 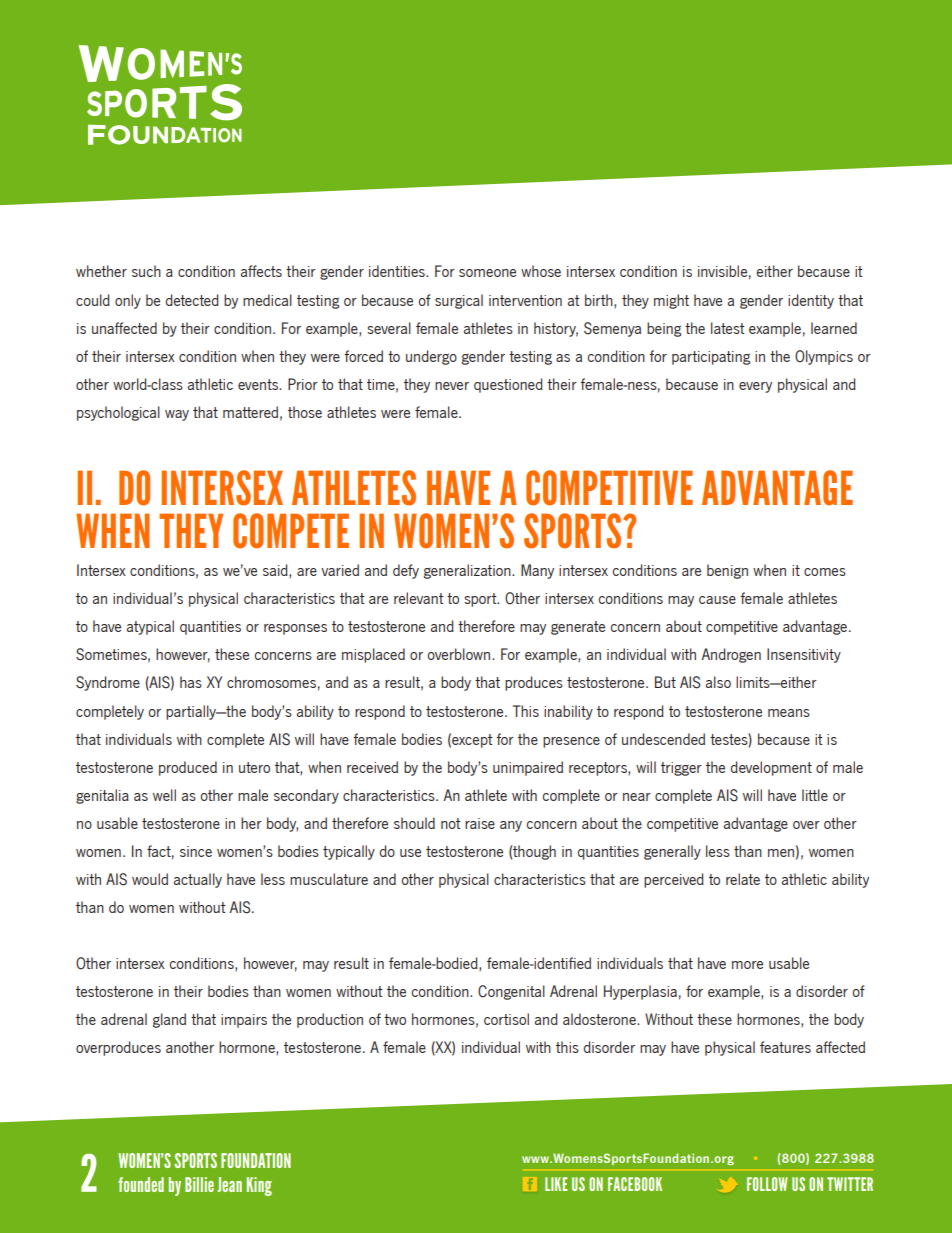 I want to click on generalization, so click(x=468, y=571).
